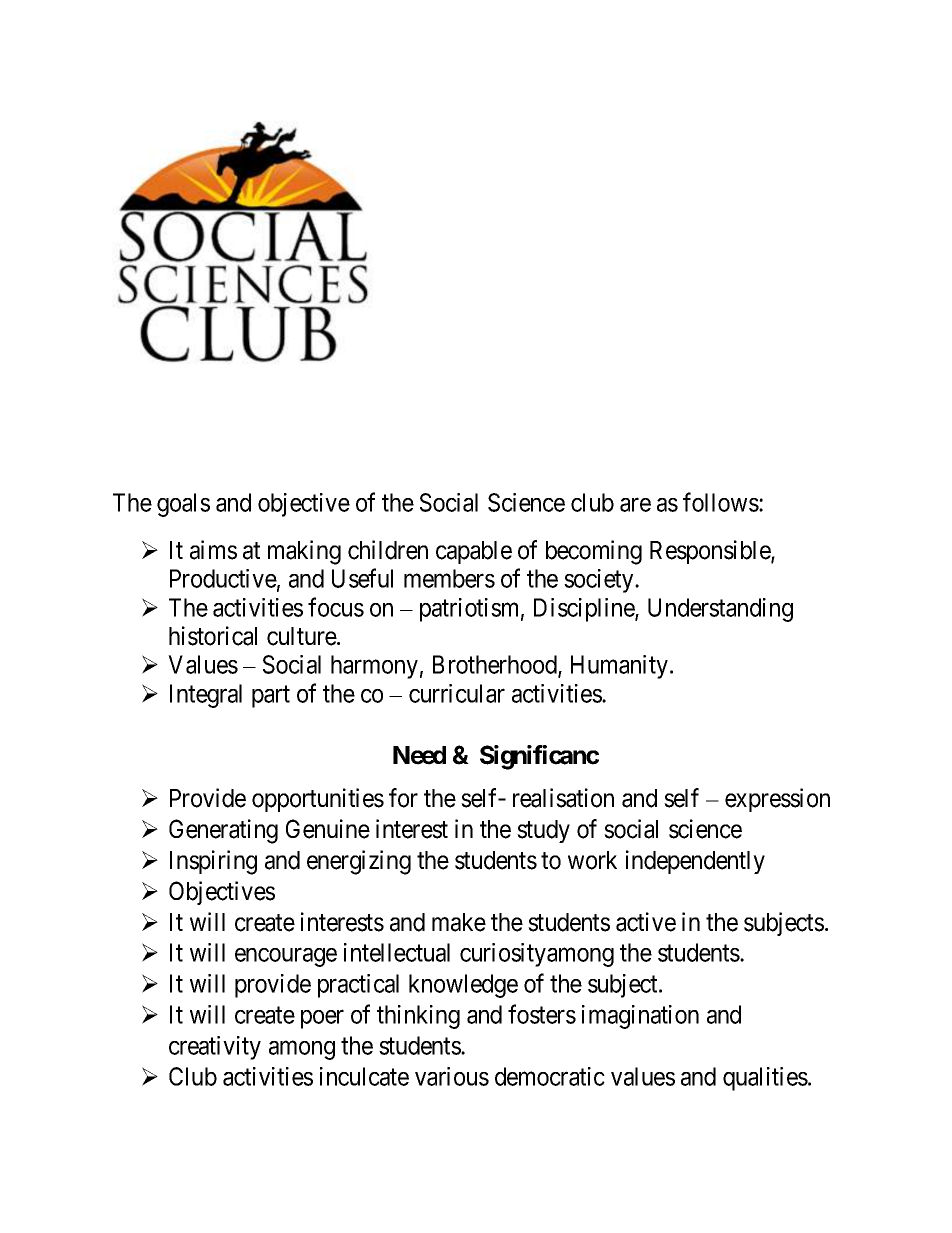 The height and width of the screenshot is (1233, 952). I want to click on follows, so click(721, 502).
